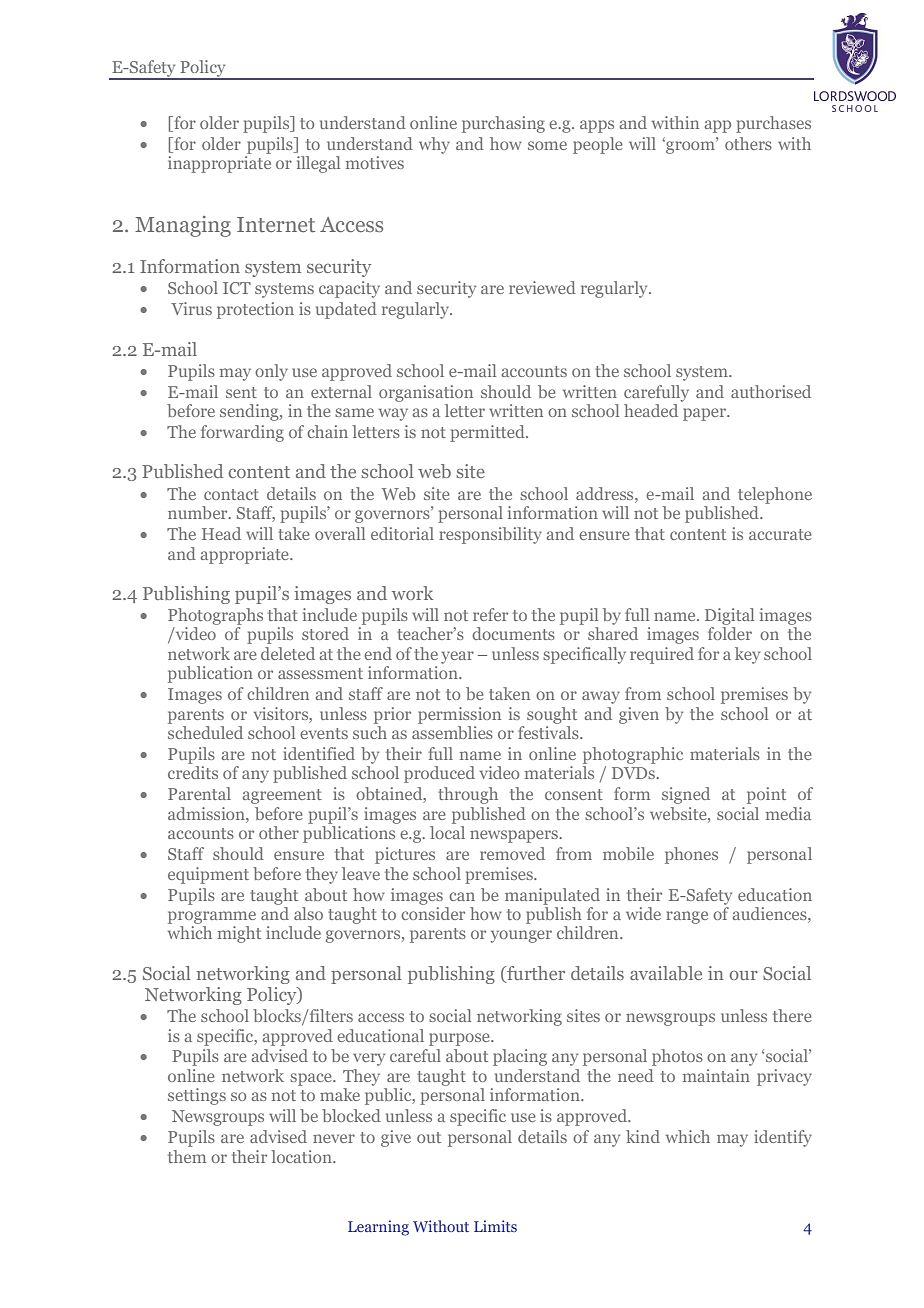 This page has height=1308, width=924. Describe the element at coordinates (771, 391) in the page. I see `authorised` at that location.
